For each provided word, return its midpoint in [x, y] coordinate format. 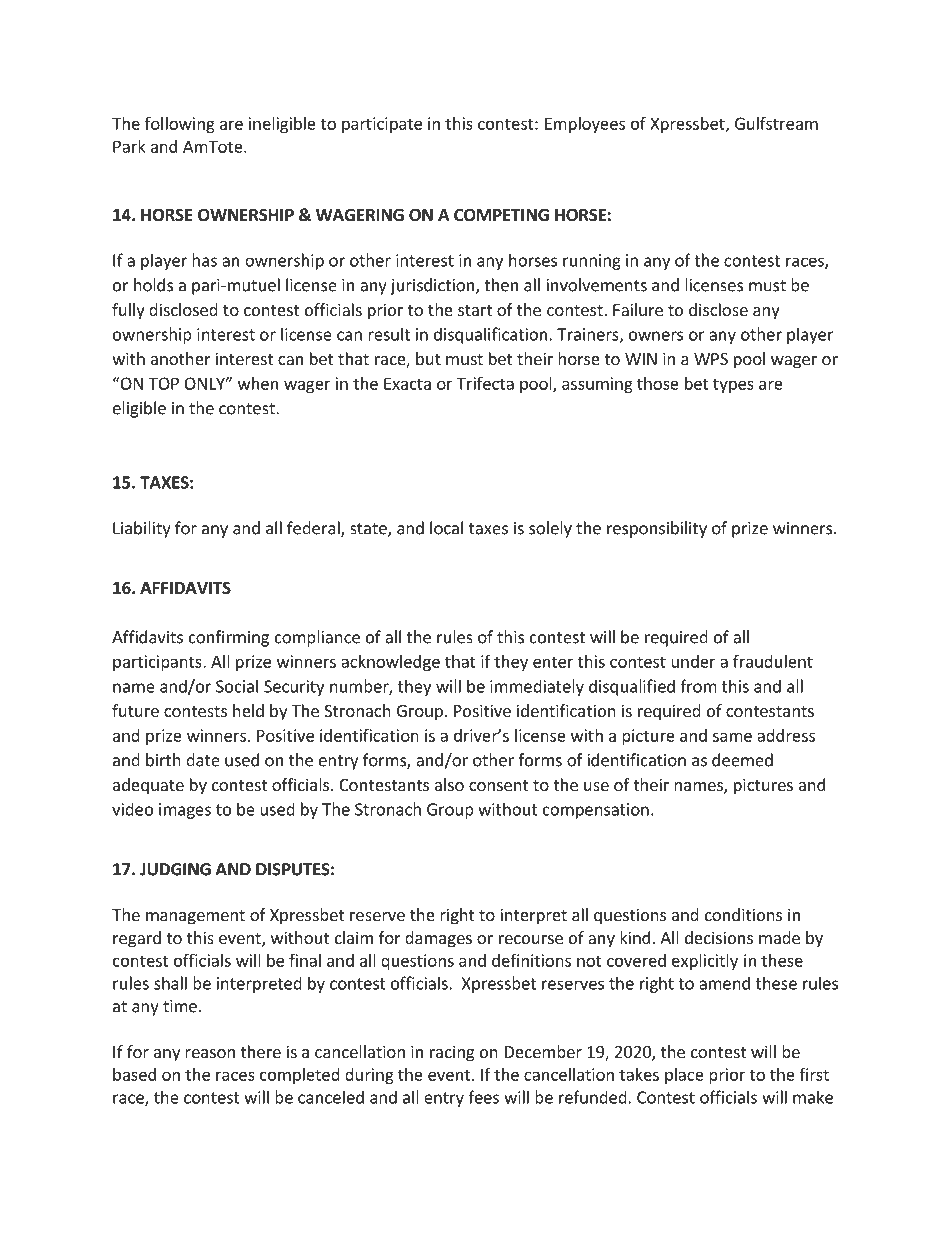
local [446, 528]
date [203, 760]
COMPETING [501, 215]
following [180, 125]
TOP [164, 383]
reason [210, 1053]
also [449, 784]
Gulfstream [776, 123]
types [733, 385]
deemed [742, 760]
